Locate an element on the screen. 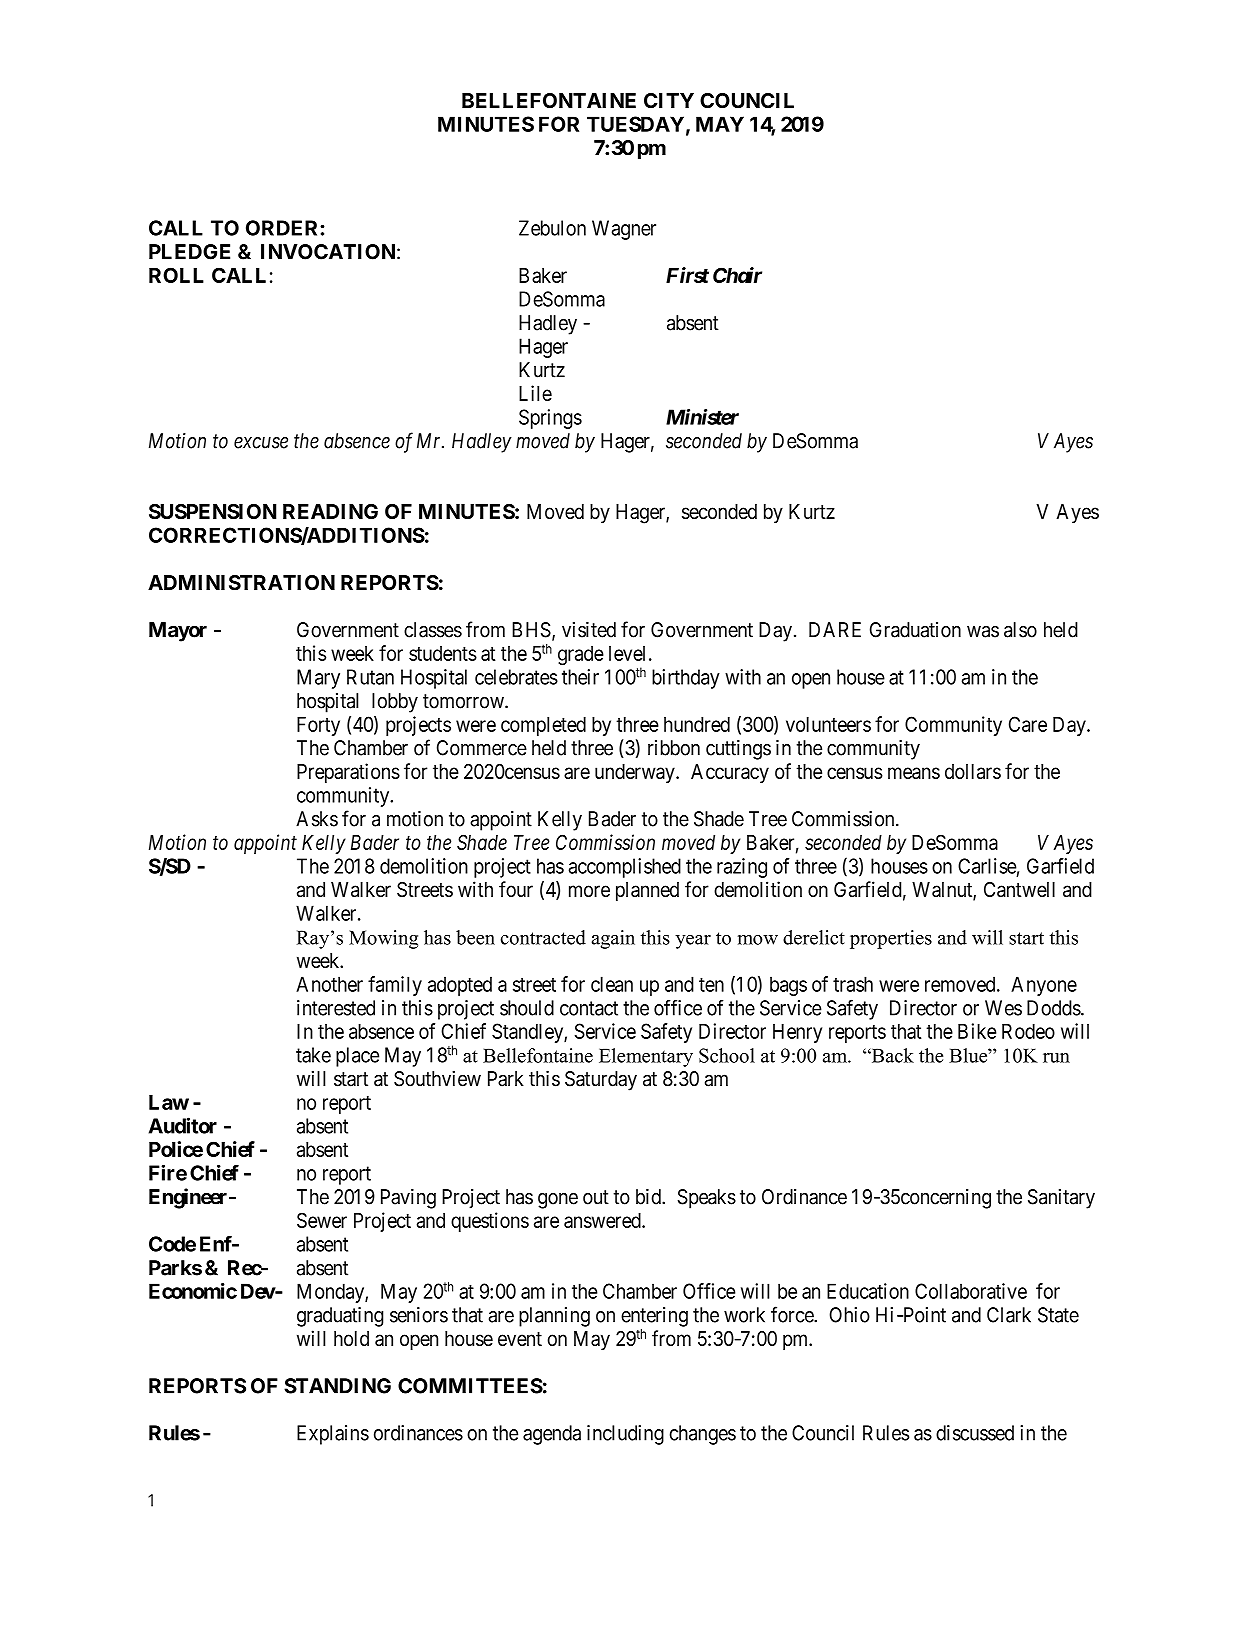 The height and width of the screenshot is (1627, 1258). including is located at coordinates (625, 1435).
